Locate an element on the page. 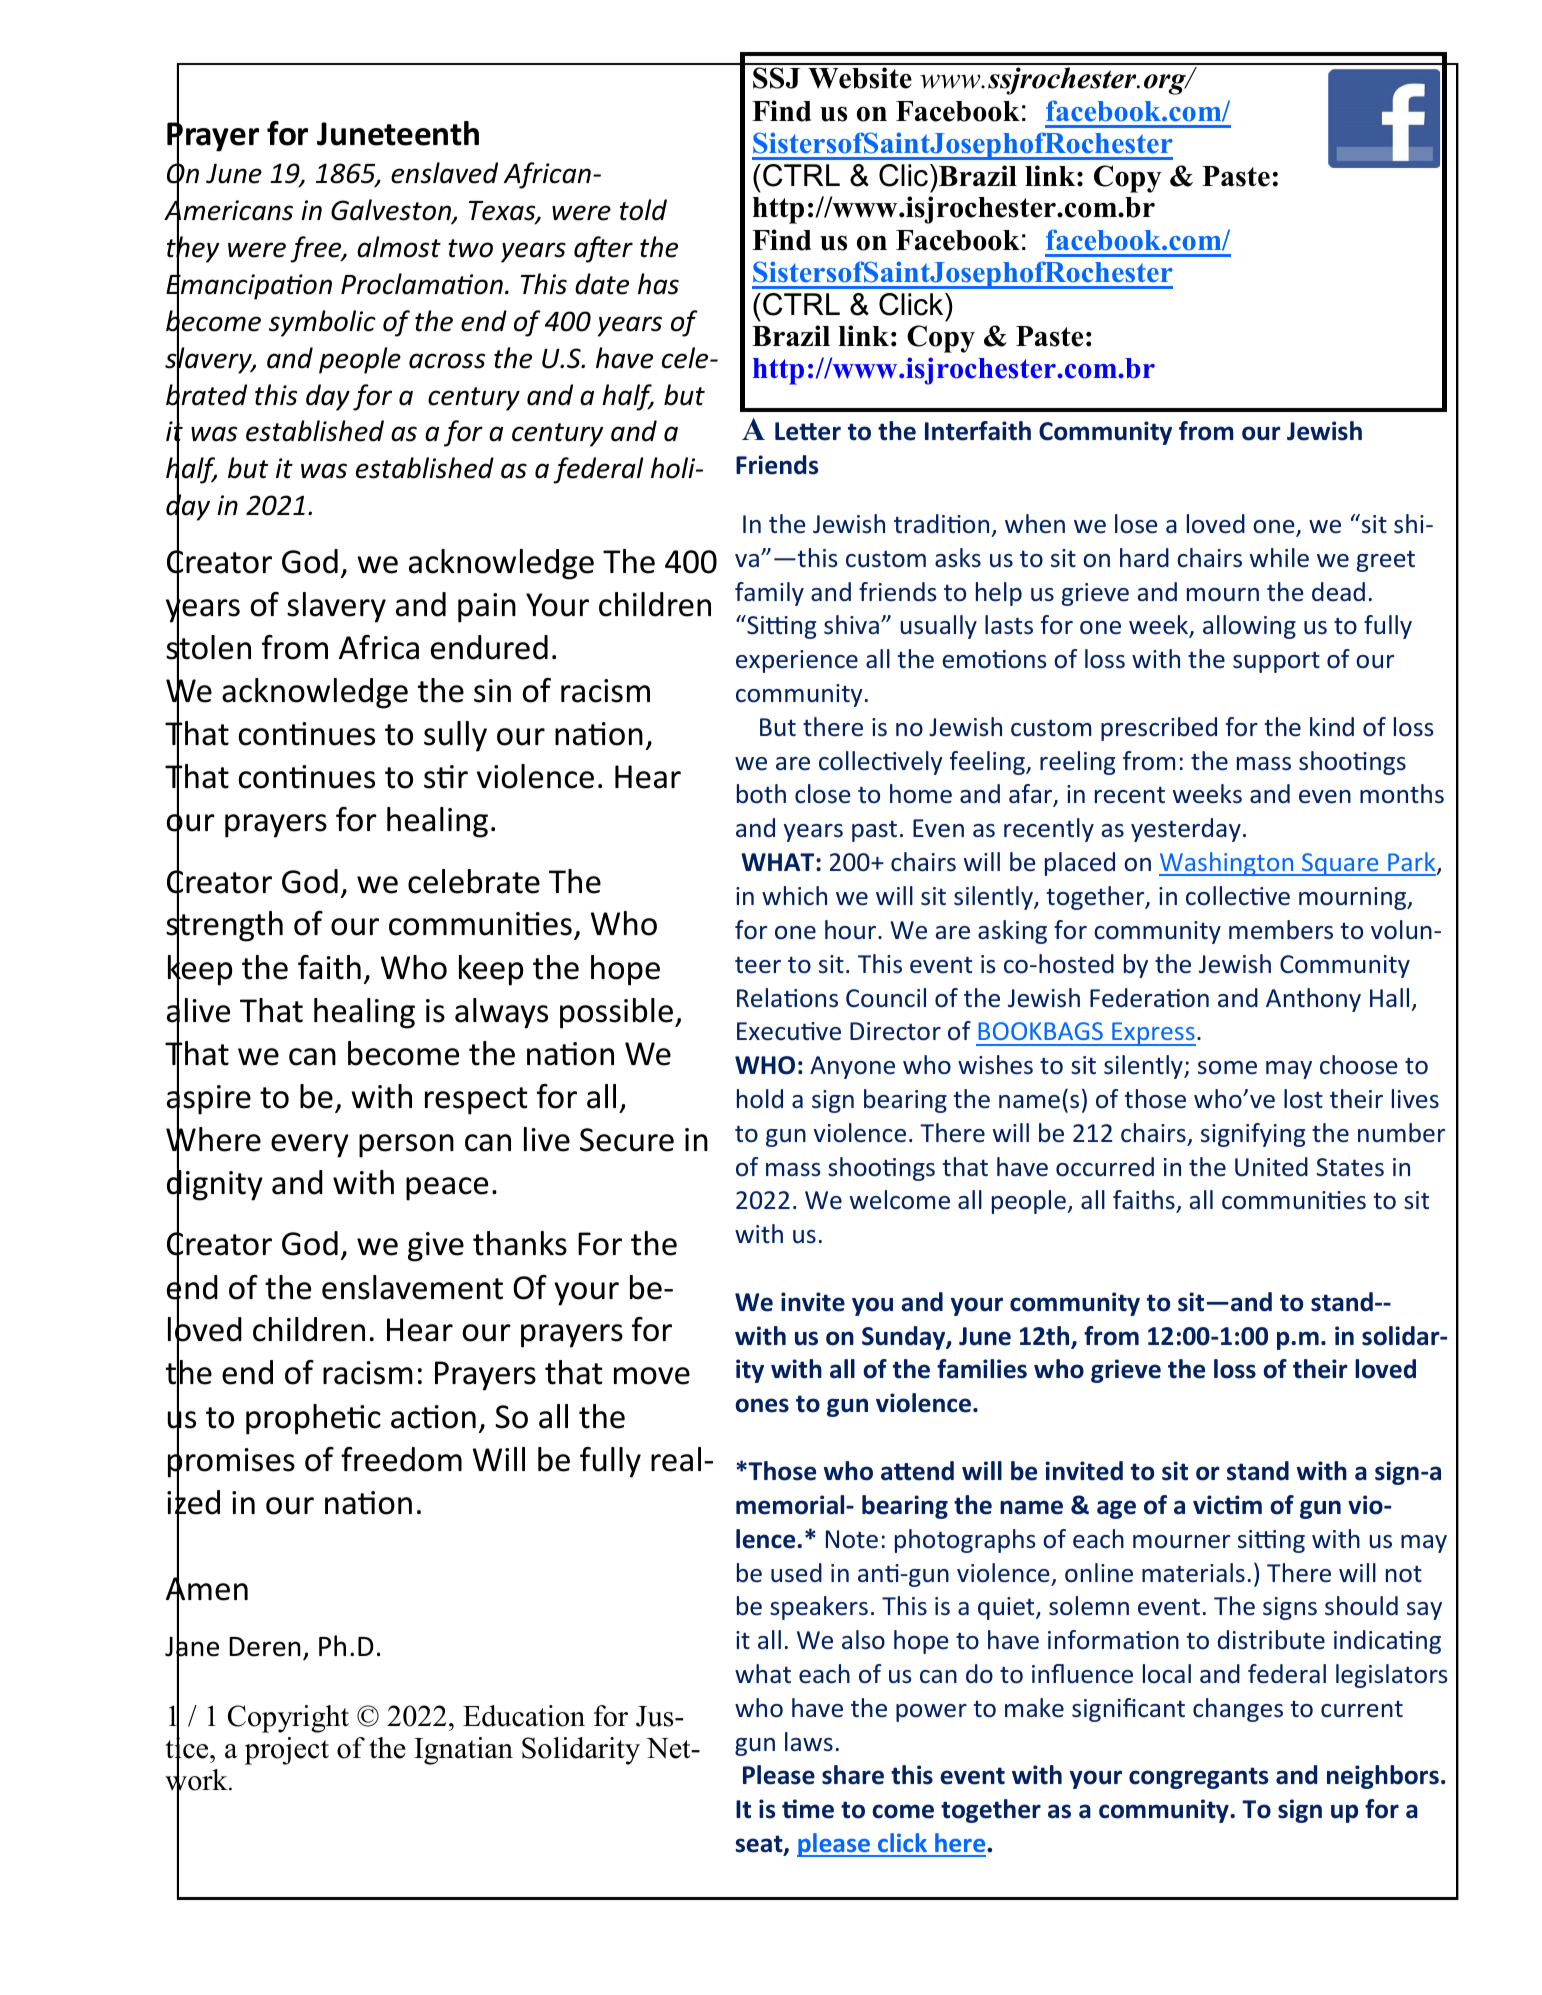 The image size is (1542, 1995). always is located at coordinates (501, 1013).
